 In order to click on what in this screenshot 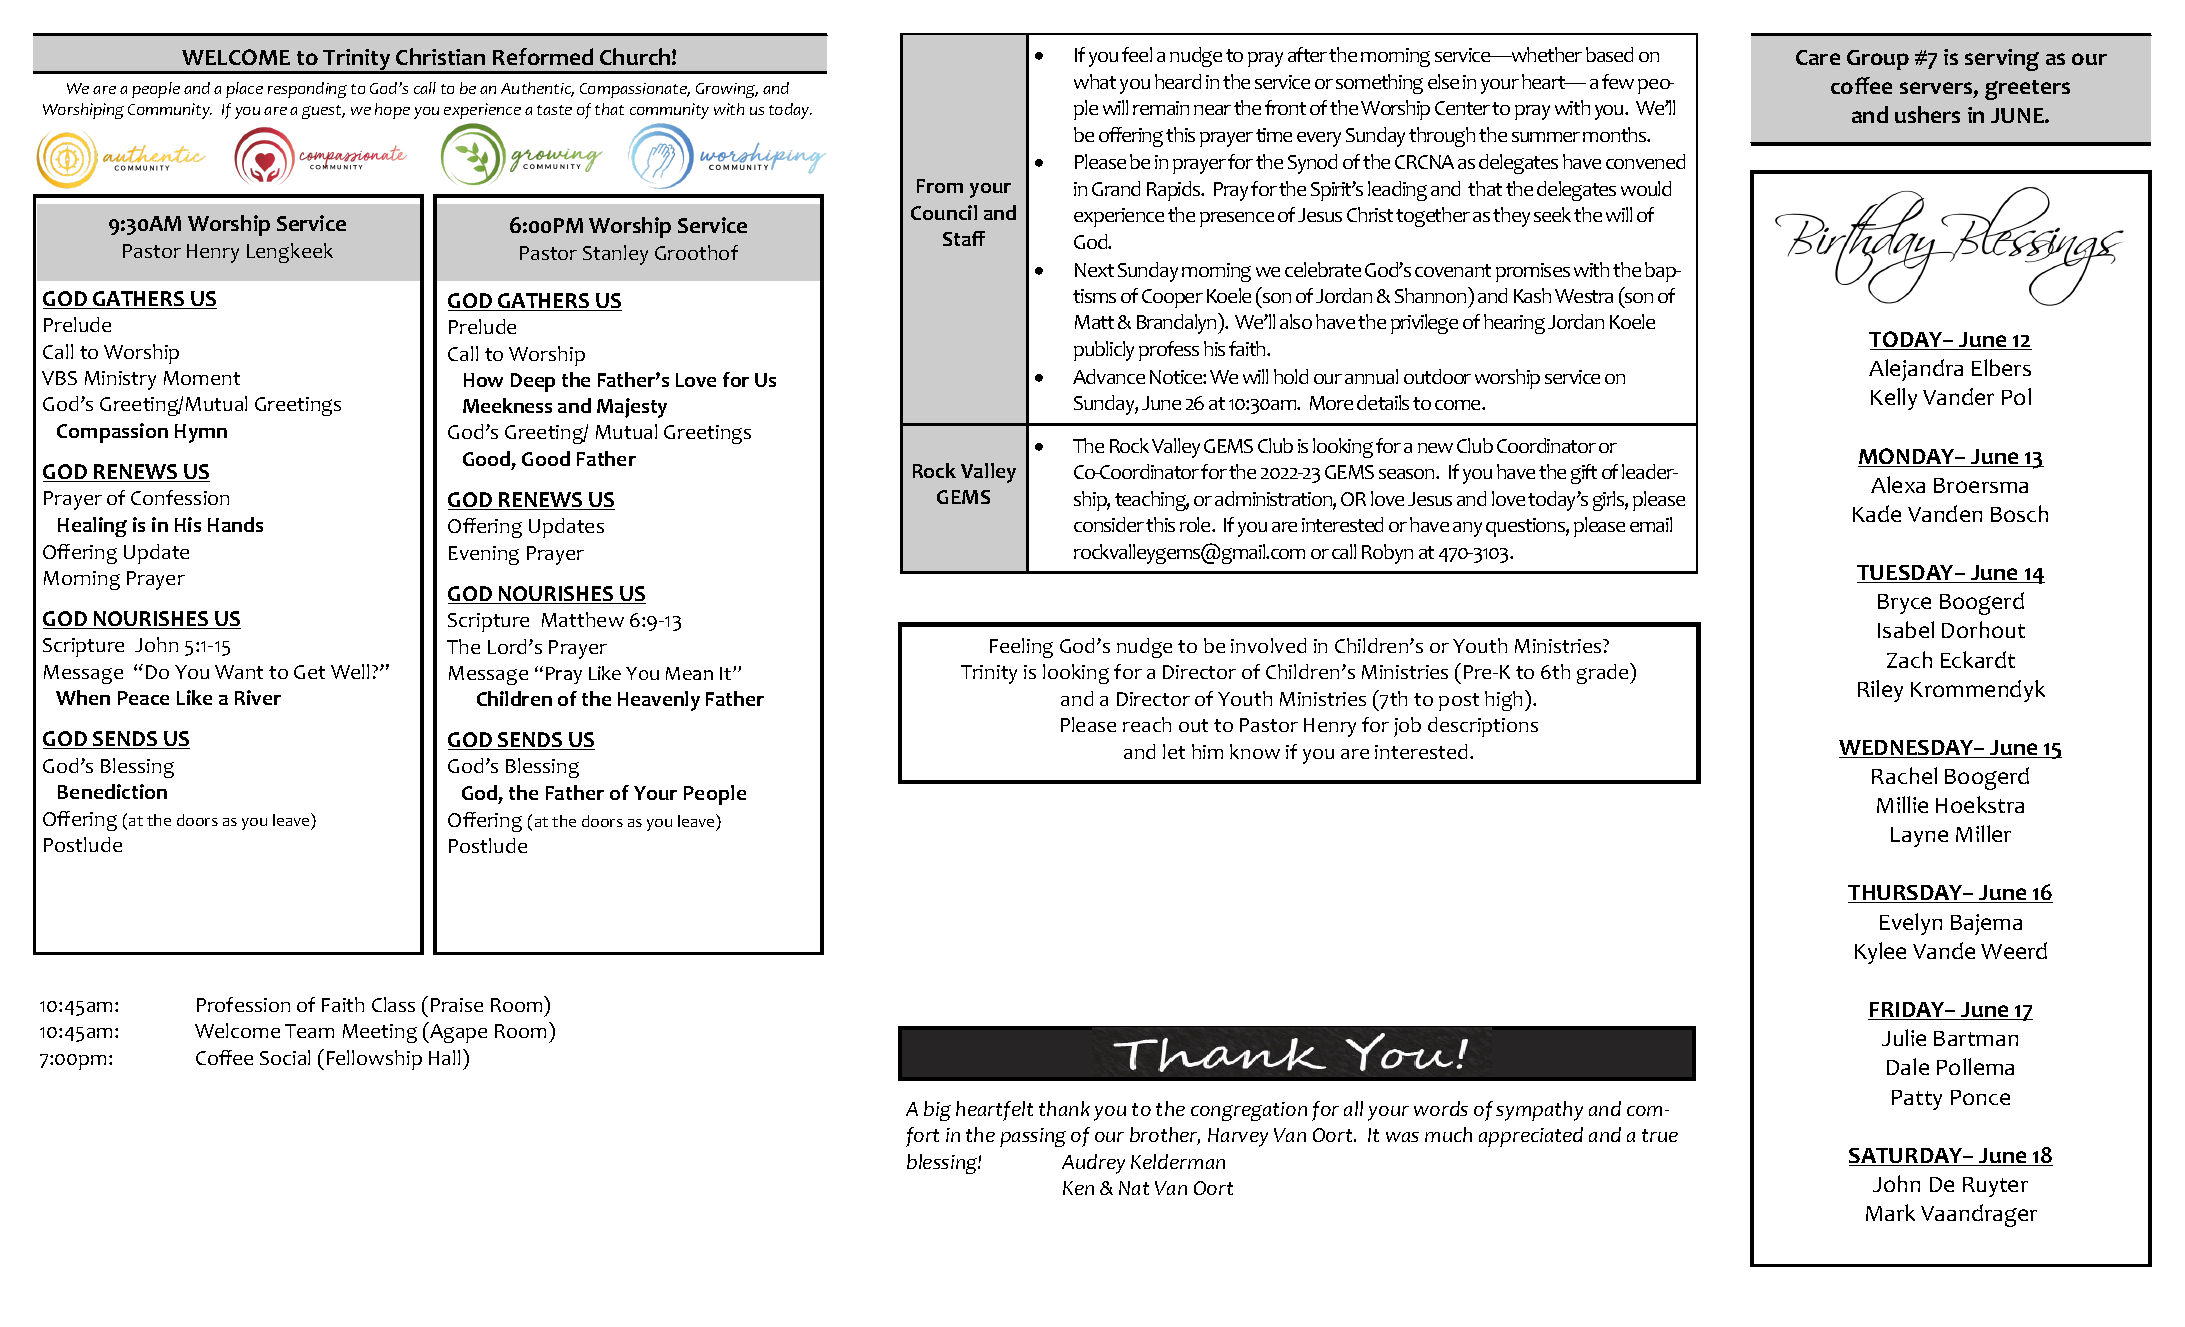, I will do `click(1095, 81)`.
